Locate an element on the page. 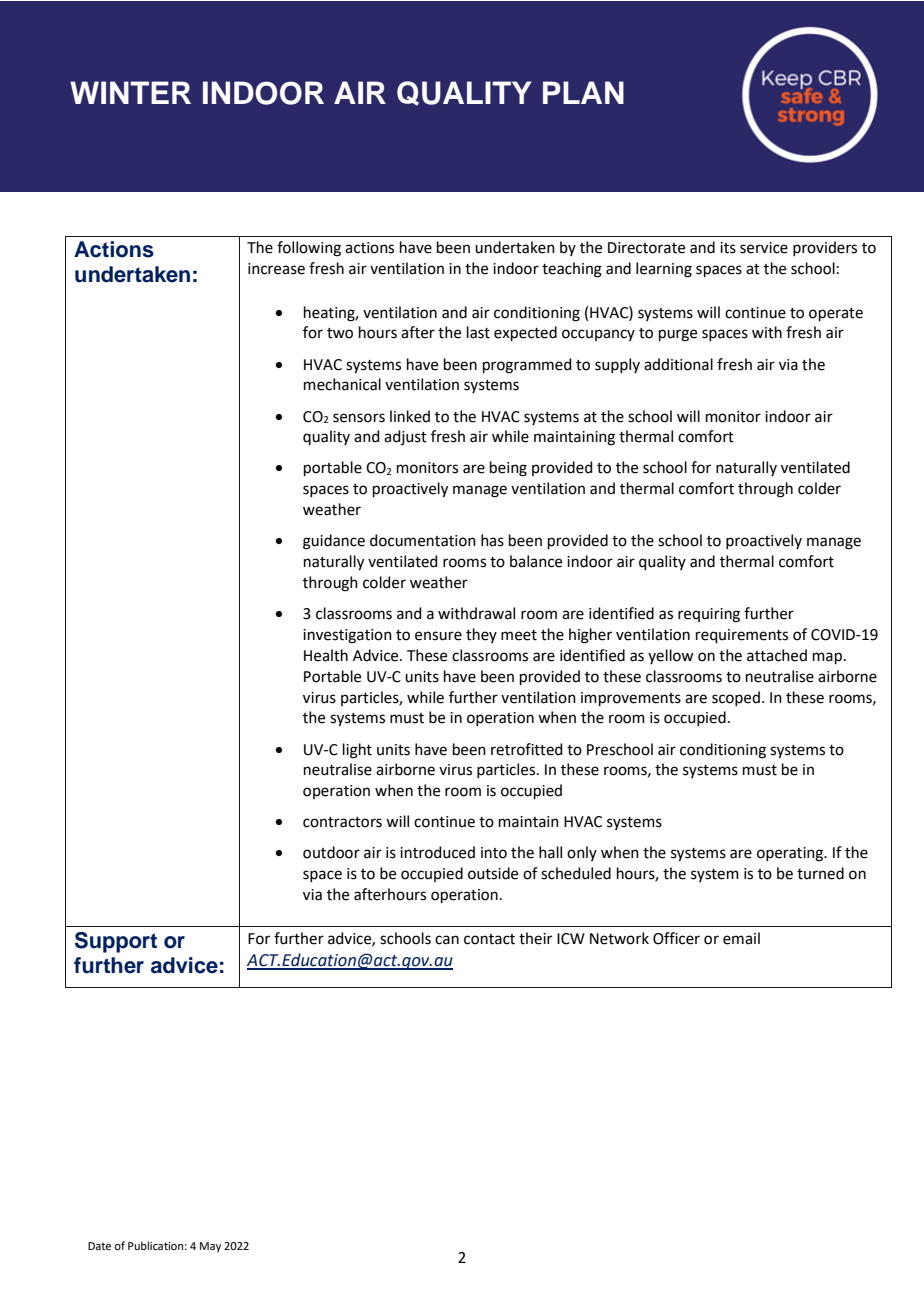 This page has width=924, height=1308. they is located at coordinates (481, 635).
